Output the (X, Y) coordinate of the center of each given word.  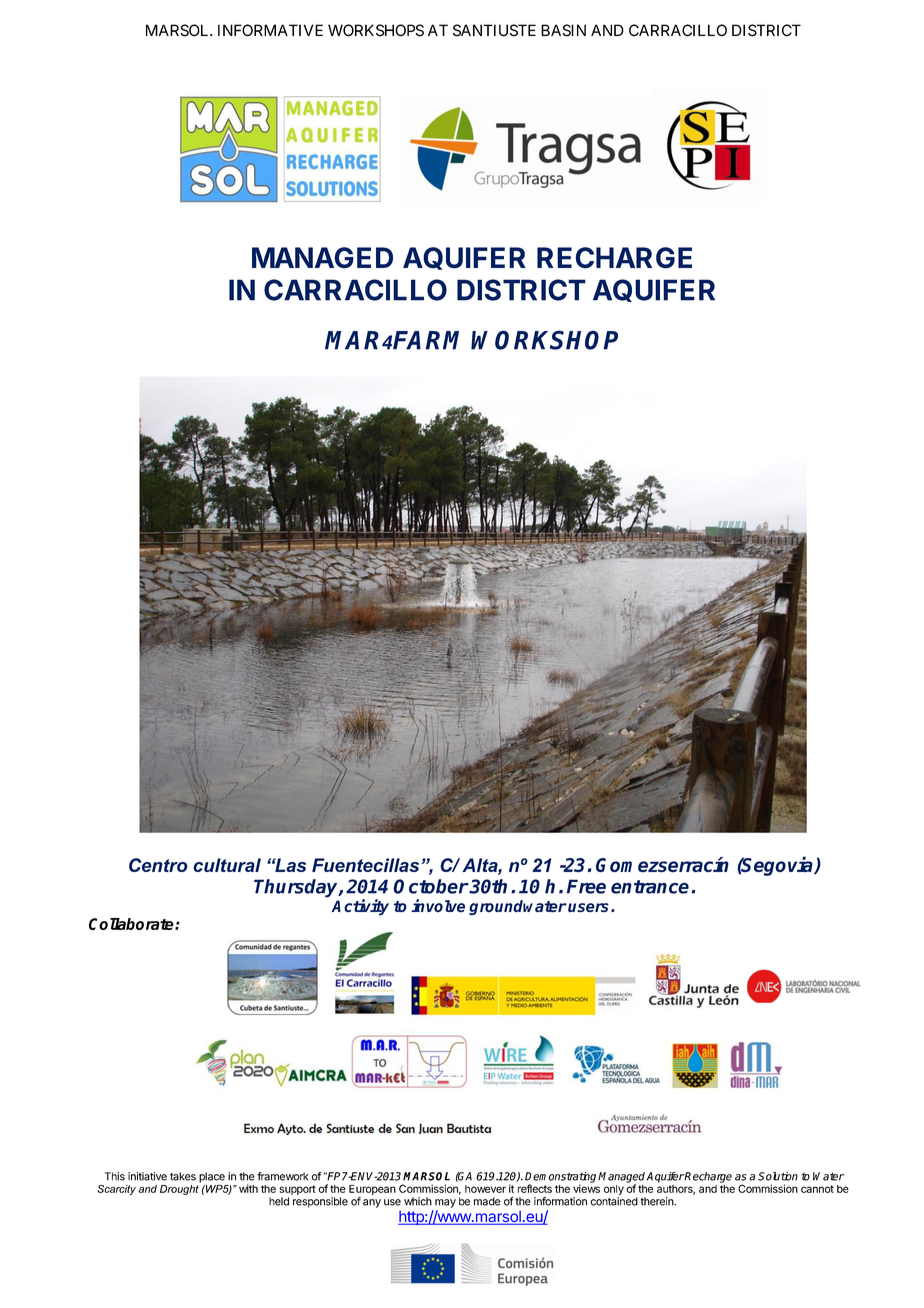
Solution (778, 1176)
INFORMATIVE (270, 30)
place (212, 1177)
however (485, 1189)
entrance (650, 887)
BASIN (563, 30)
